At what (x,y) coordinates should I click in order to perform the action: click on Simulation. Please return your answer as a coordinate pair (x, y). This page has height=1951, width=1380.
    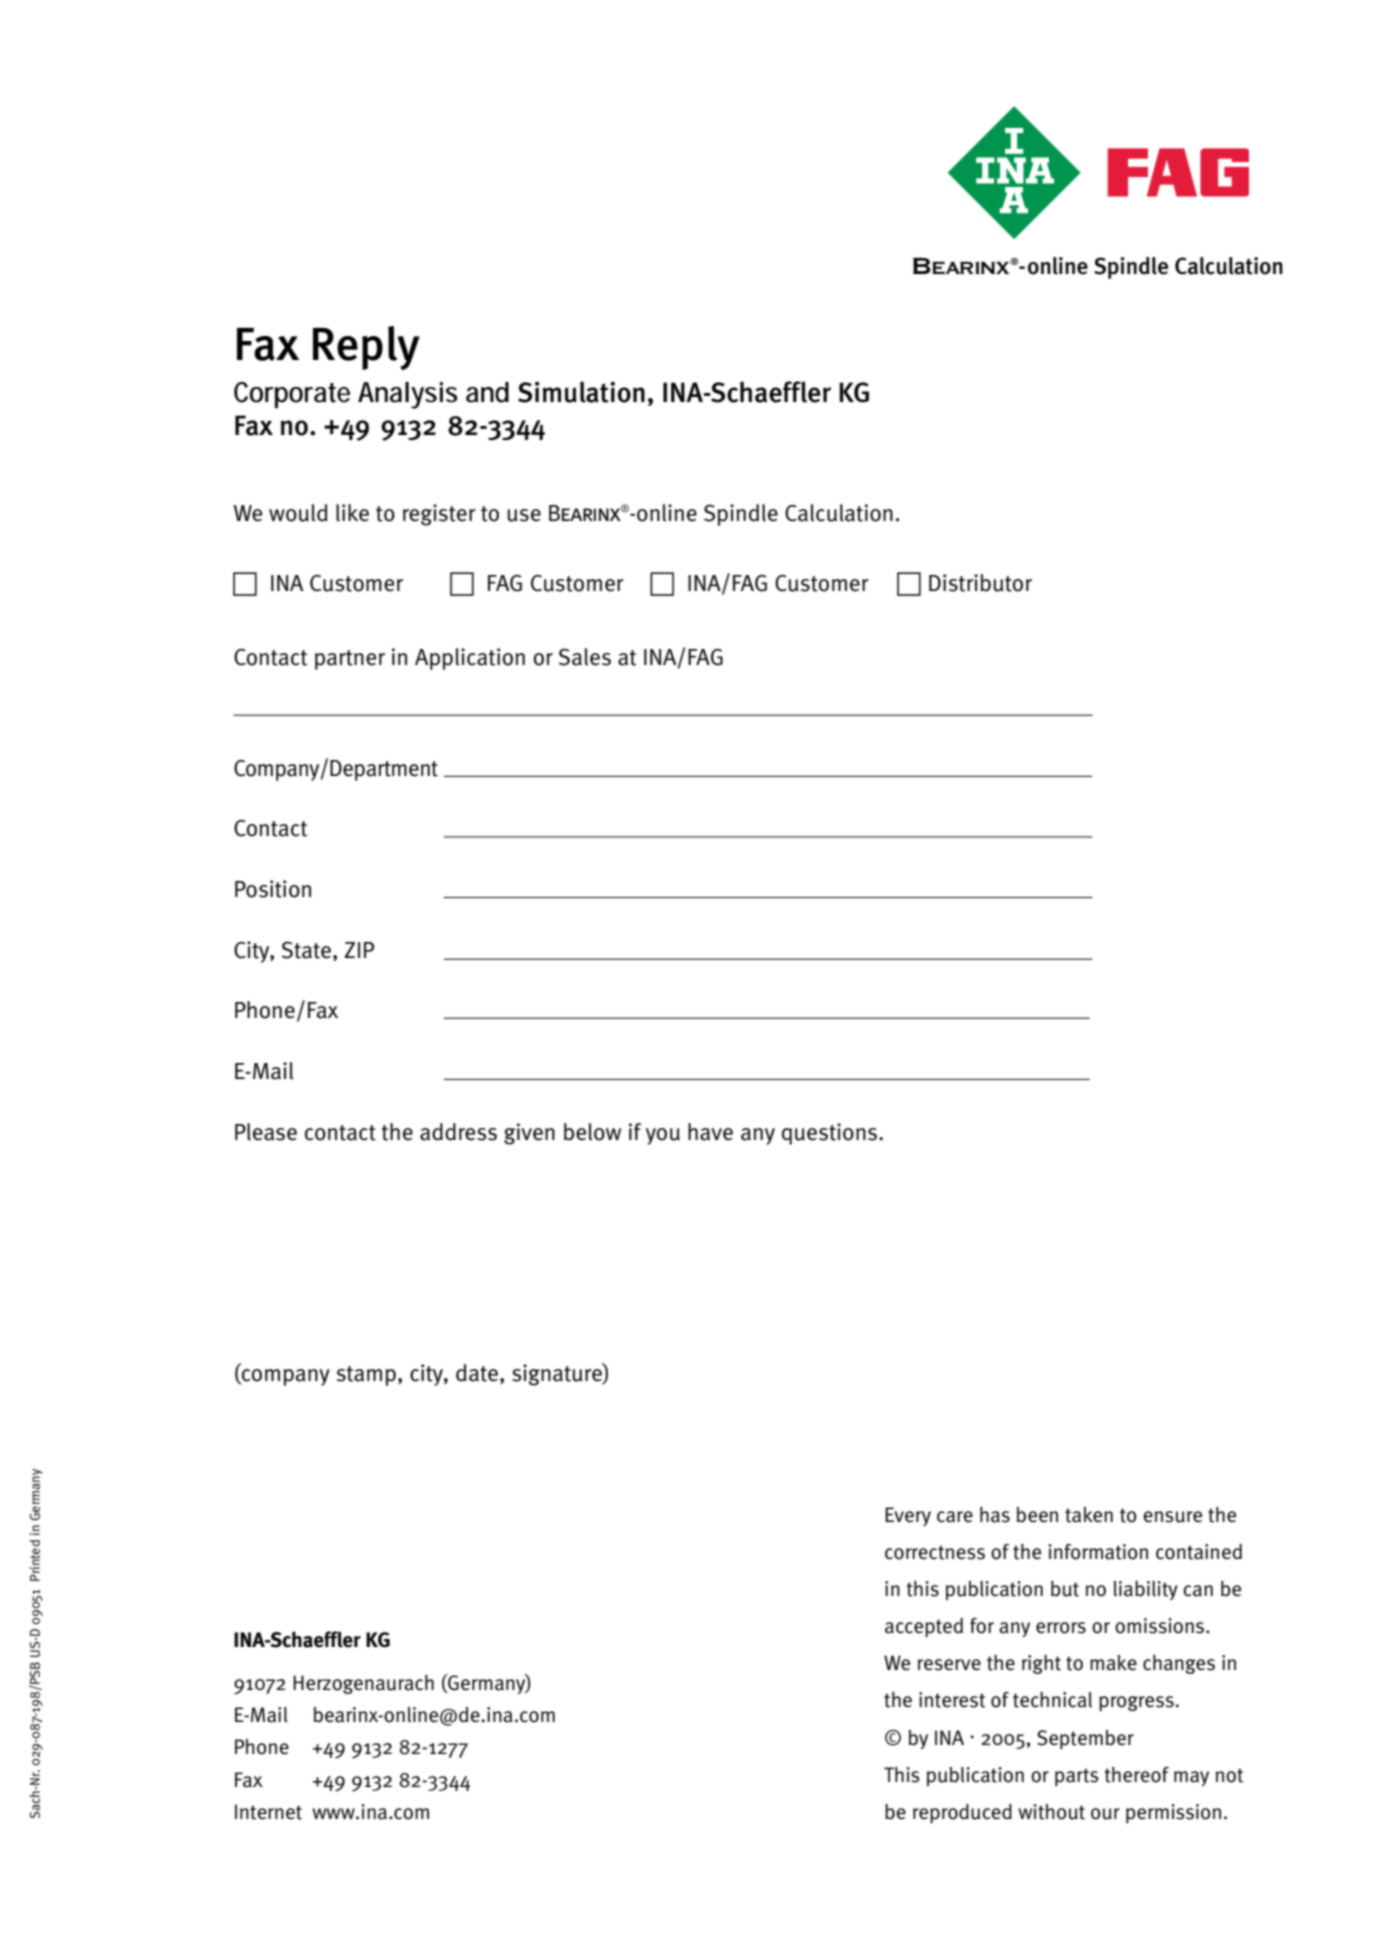
    Looking at the image, I should click on (581, 392).
